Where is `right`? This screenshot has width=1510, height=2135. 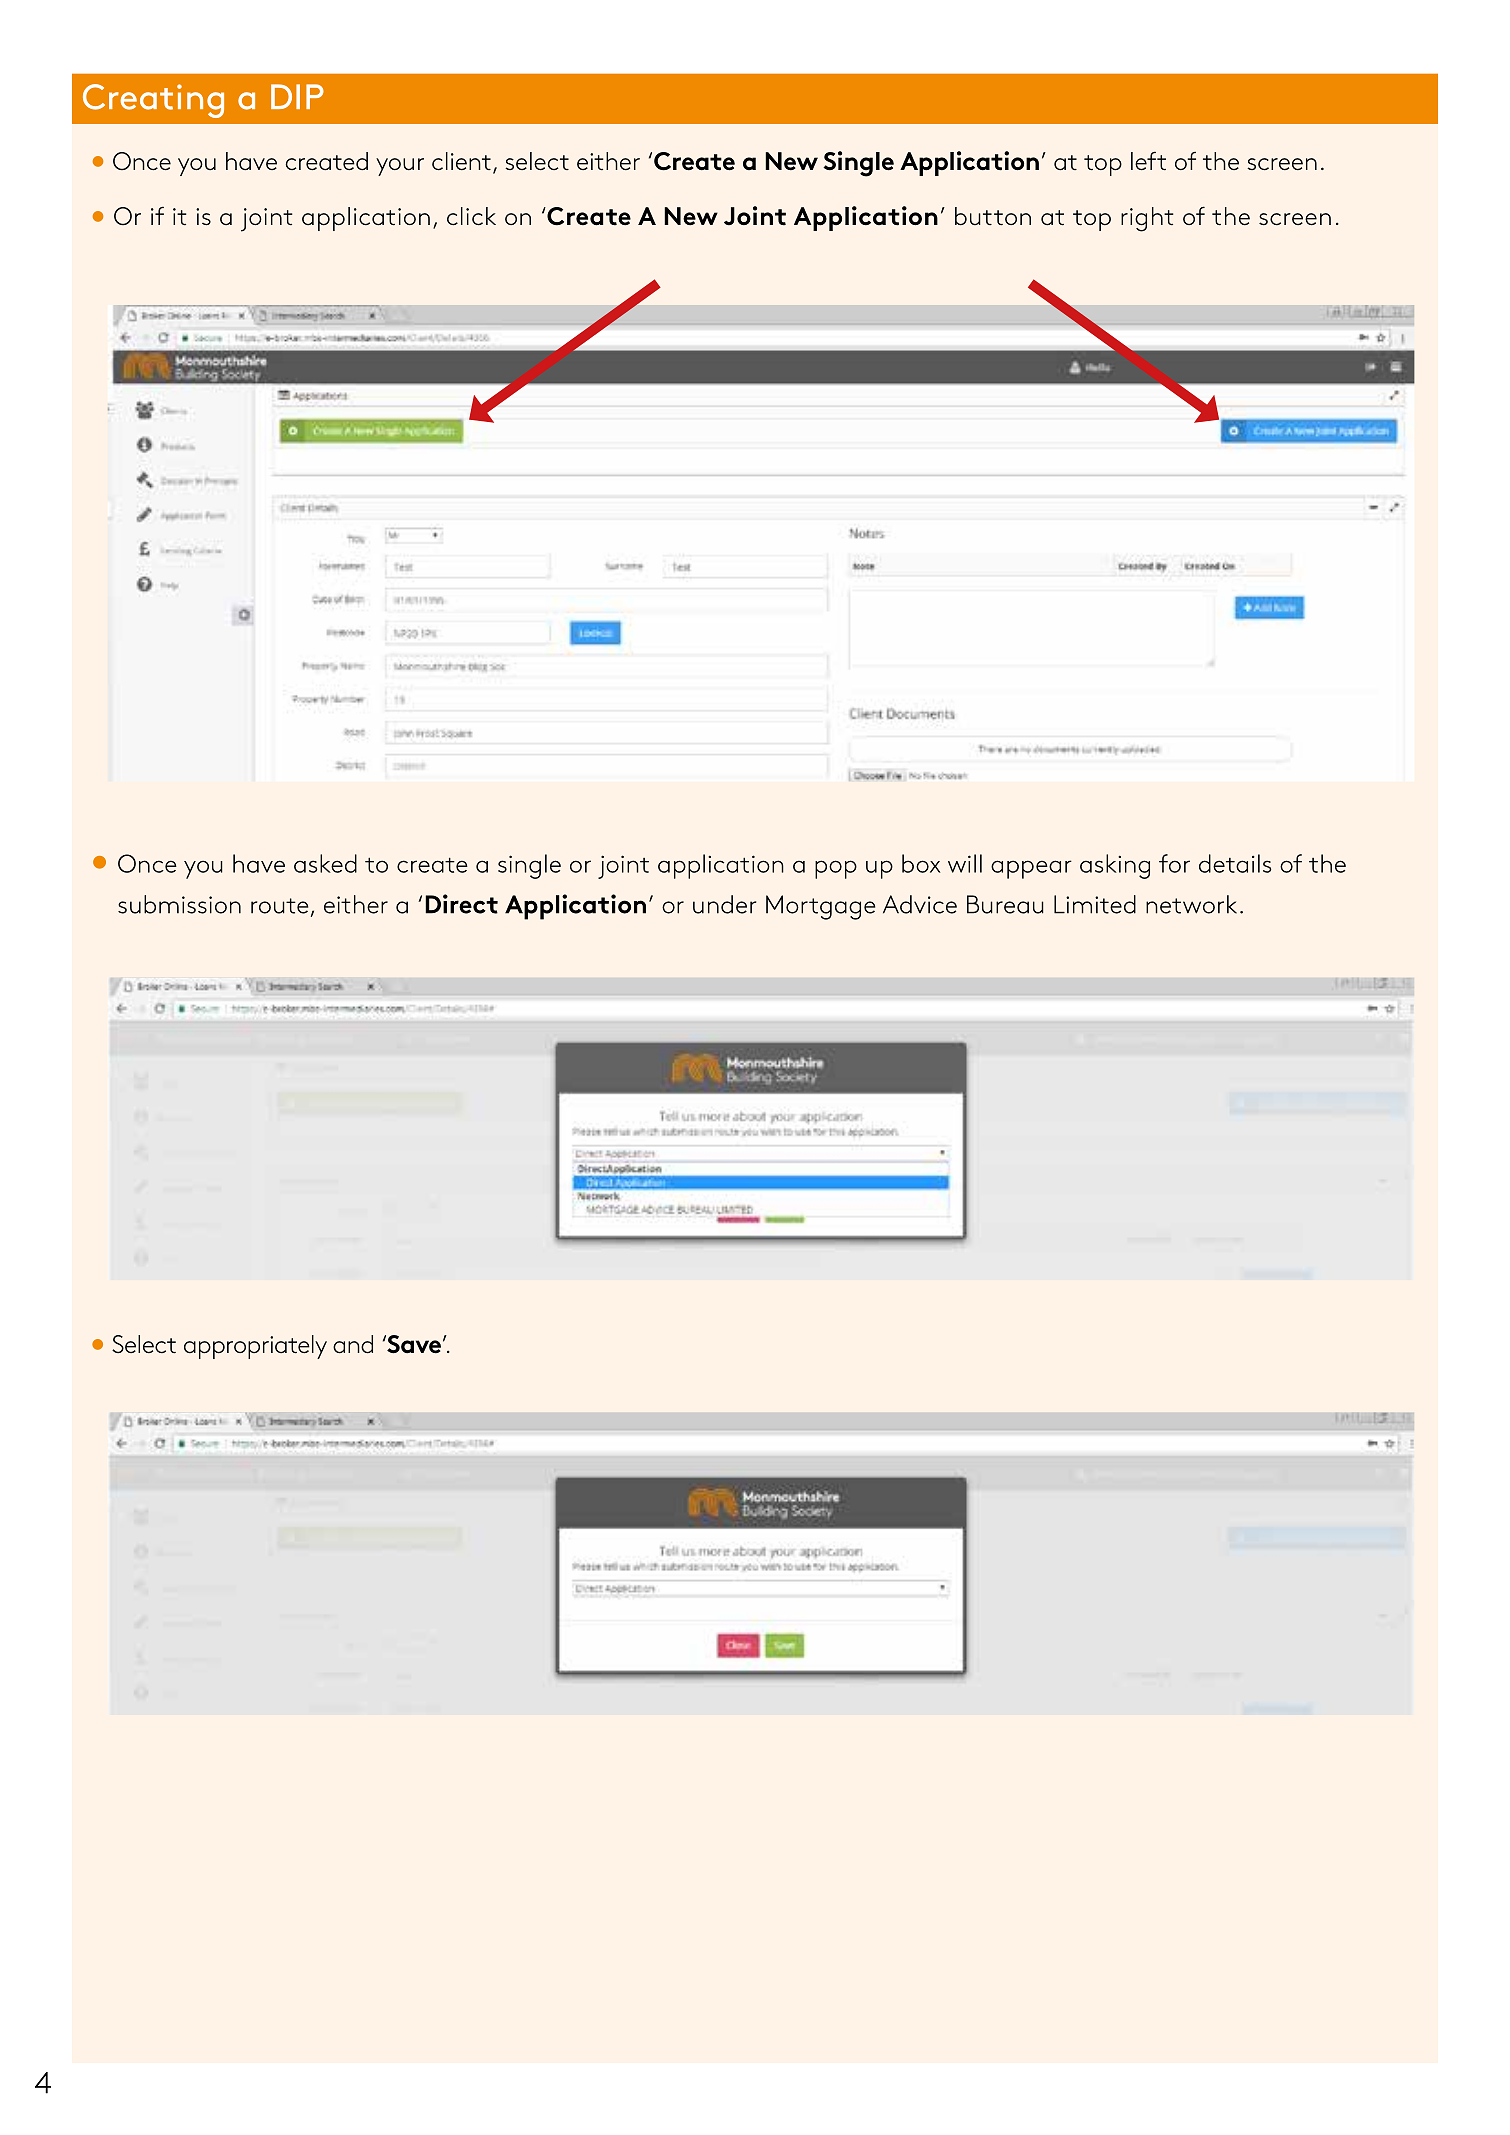
right is located at coordinates (1147, 219).
